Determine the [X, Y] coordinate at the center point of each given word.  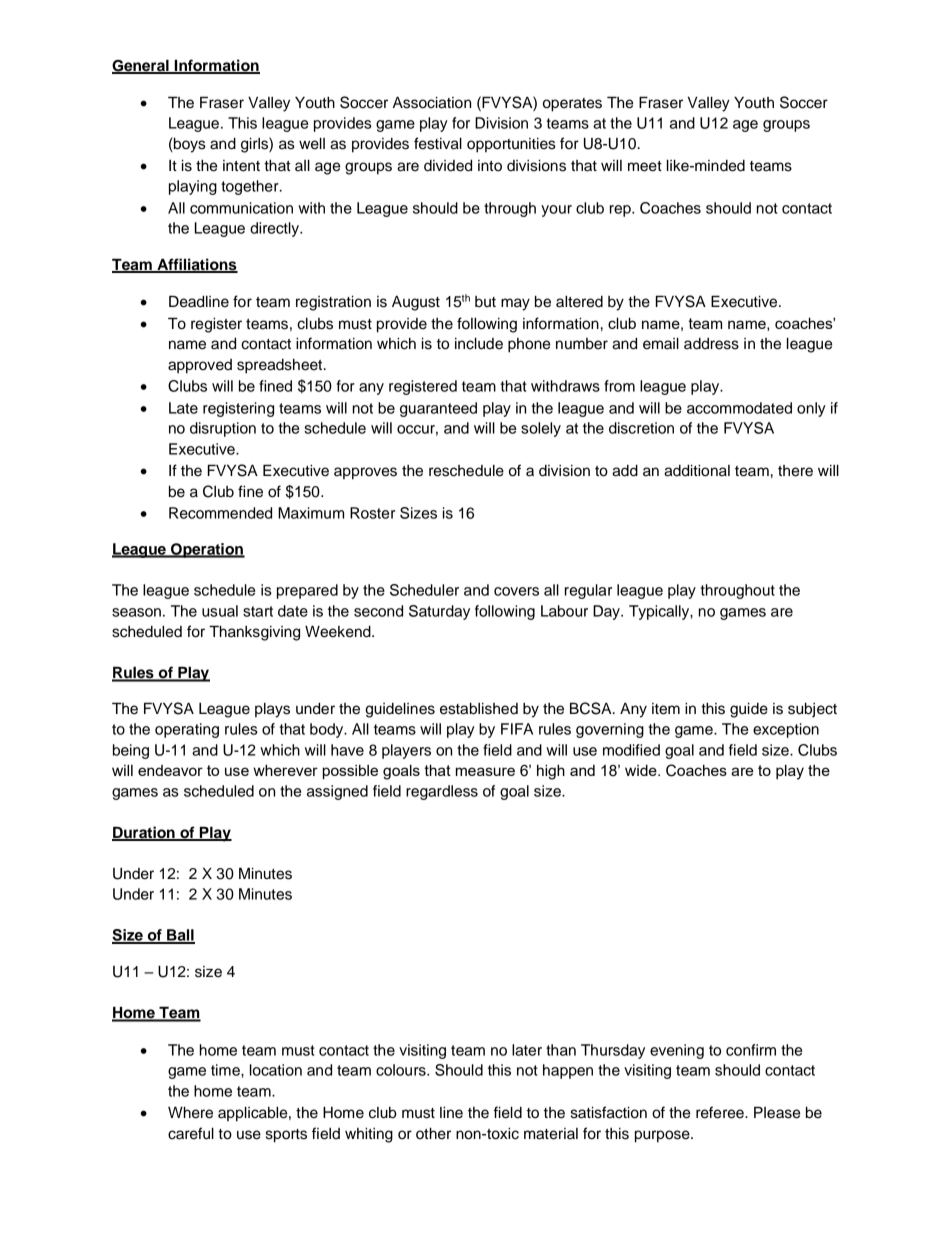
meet [645, 166]
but [485, 302]
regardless [442, 792]
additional [697, 470]
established [479, 709]
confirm [751, 1050]
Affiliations [196, 265]
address [711, 344]
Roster [372, 513]
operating [187, 730]
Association [432, 102]
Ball [180, 936]
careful [191, 1133]
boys [189, 145]
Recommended [220, 513]
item [666, 709]
